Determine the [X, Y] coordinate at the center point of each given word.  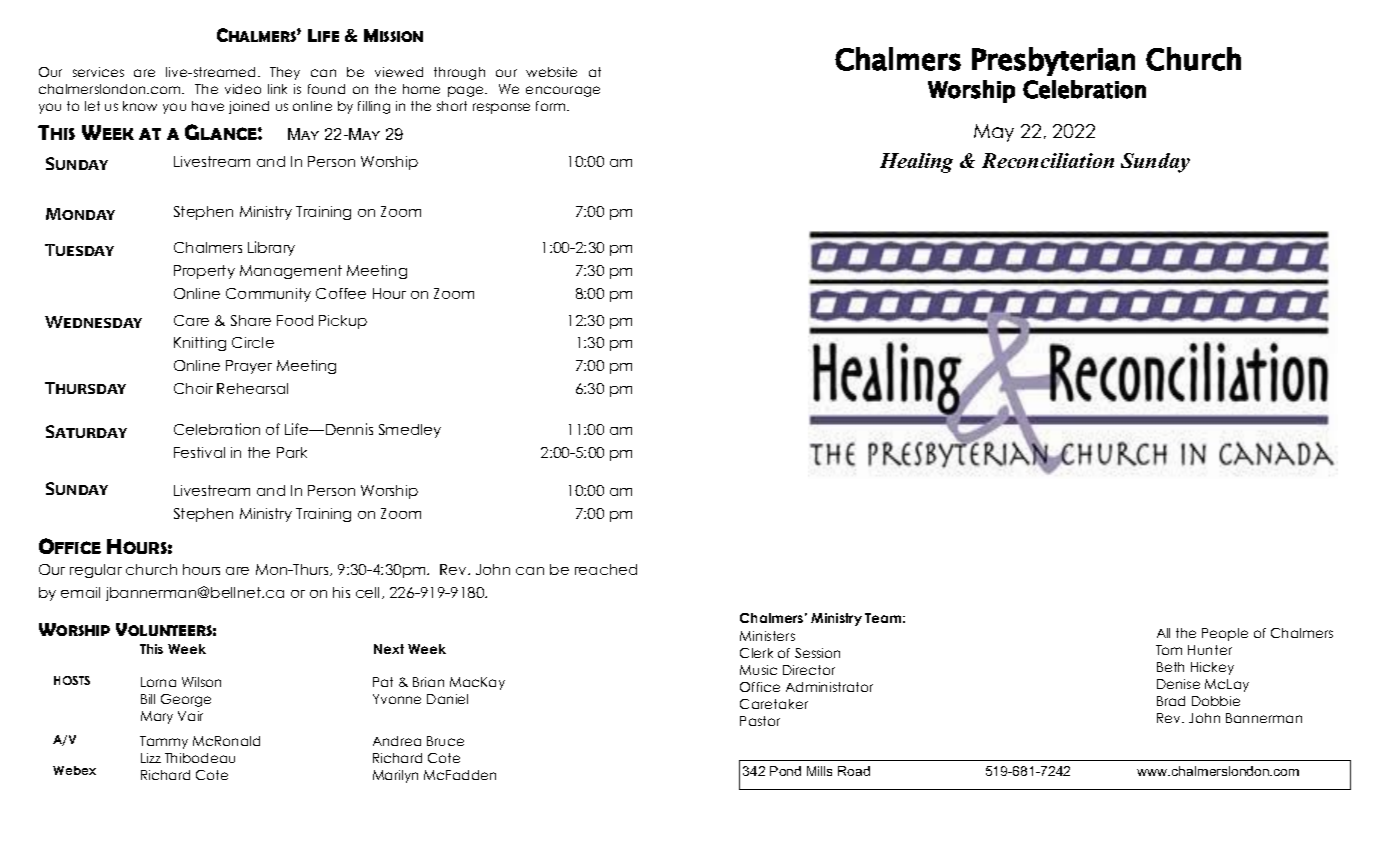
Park [292, 452]
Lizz [151, 758]
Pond [785, 771]
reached [606, 569]
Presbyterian [1053, 61]
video [243, 89]
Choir [193, 388]
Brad [1171, 701]
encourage [563, 91]
